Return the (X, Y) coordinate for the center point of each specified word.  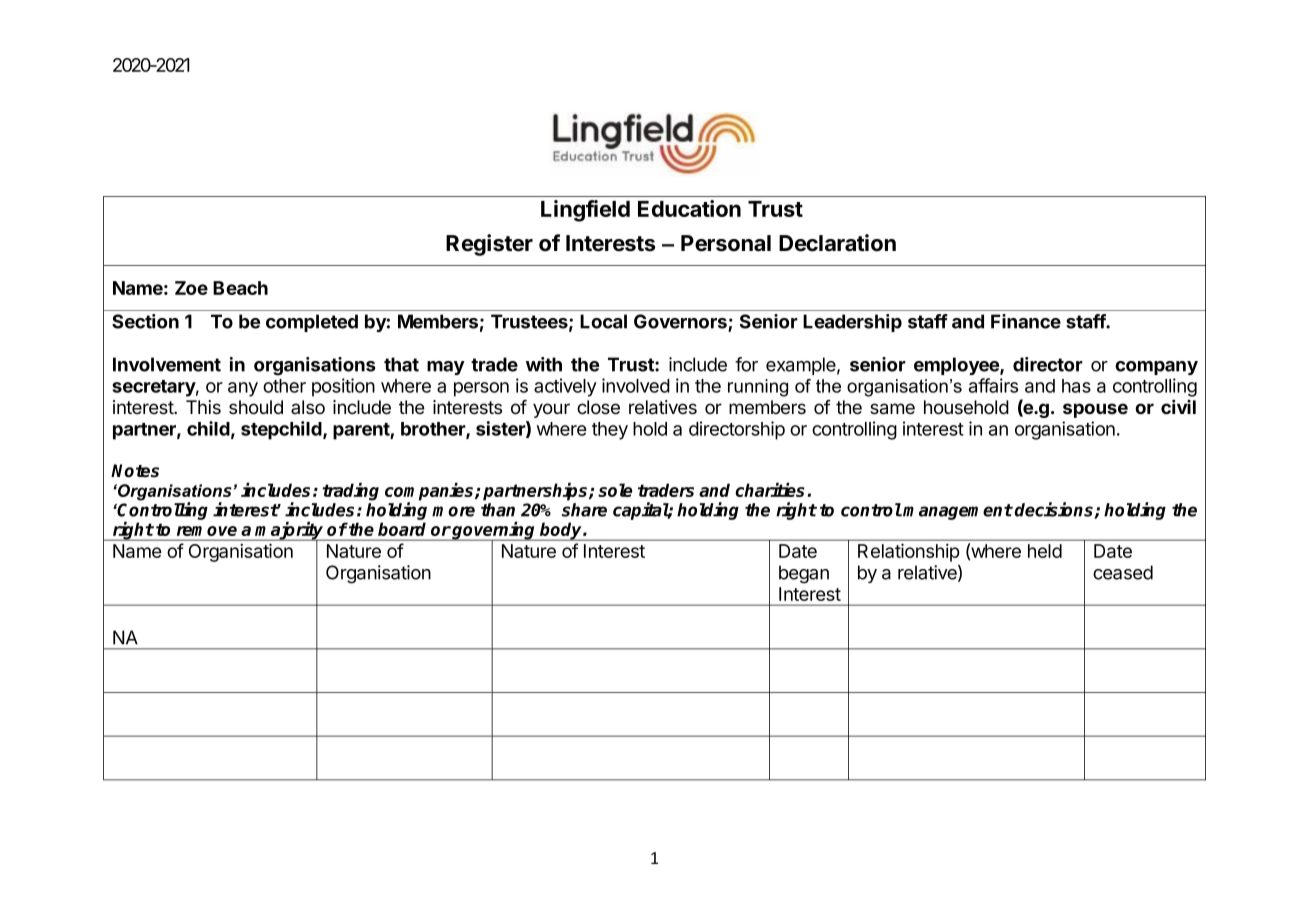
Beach (240, 288)
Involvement (167, 364)
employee (957, 366)
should (256, 407)
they (610, 431)
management (958, 512)
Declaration (837, 243)
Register (489, 245)
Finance (1026, 321)
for (746, 364)
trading (350, 492)
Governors (681, 322)
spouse (1095, 410)
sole (615, 490)
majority (290, 532)
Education (689, 208)
